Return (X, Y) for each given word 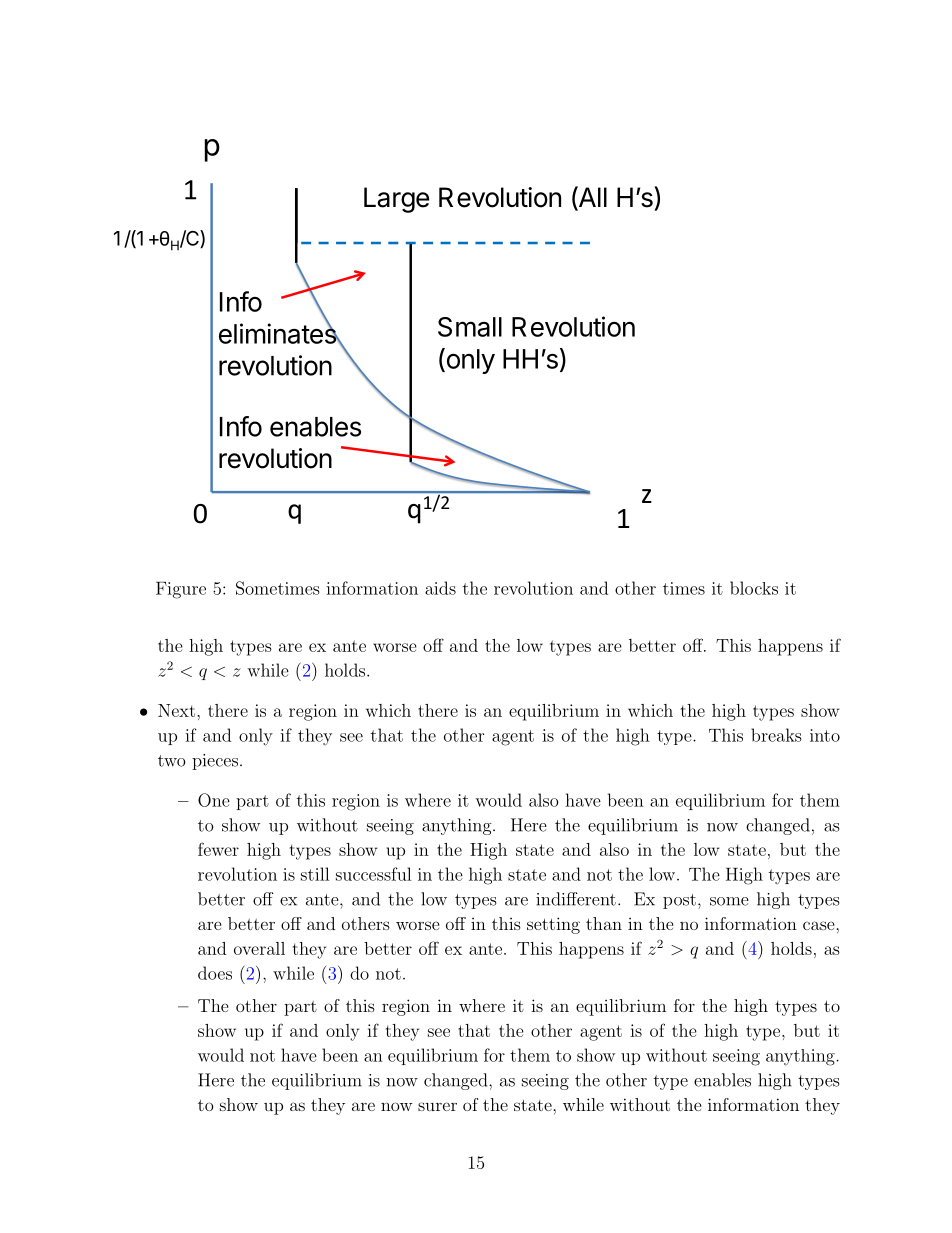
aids (440, 588)
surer (437, 1106)
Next (176, 710)
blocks (754, 588)
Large (396, 200)
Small (470, 327)
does (215, 973)
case (819, 925)
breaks (776, 735)
